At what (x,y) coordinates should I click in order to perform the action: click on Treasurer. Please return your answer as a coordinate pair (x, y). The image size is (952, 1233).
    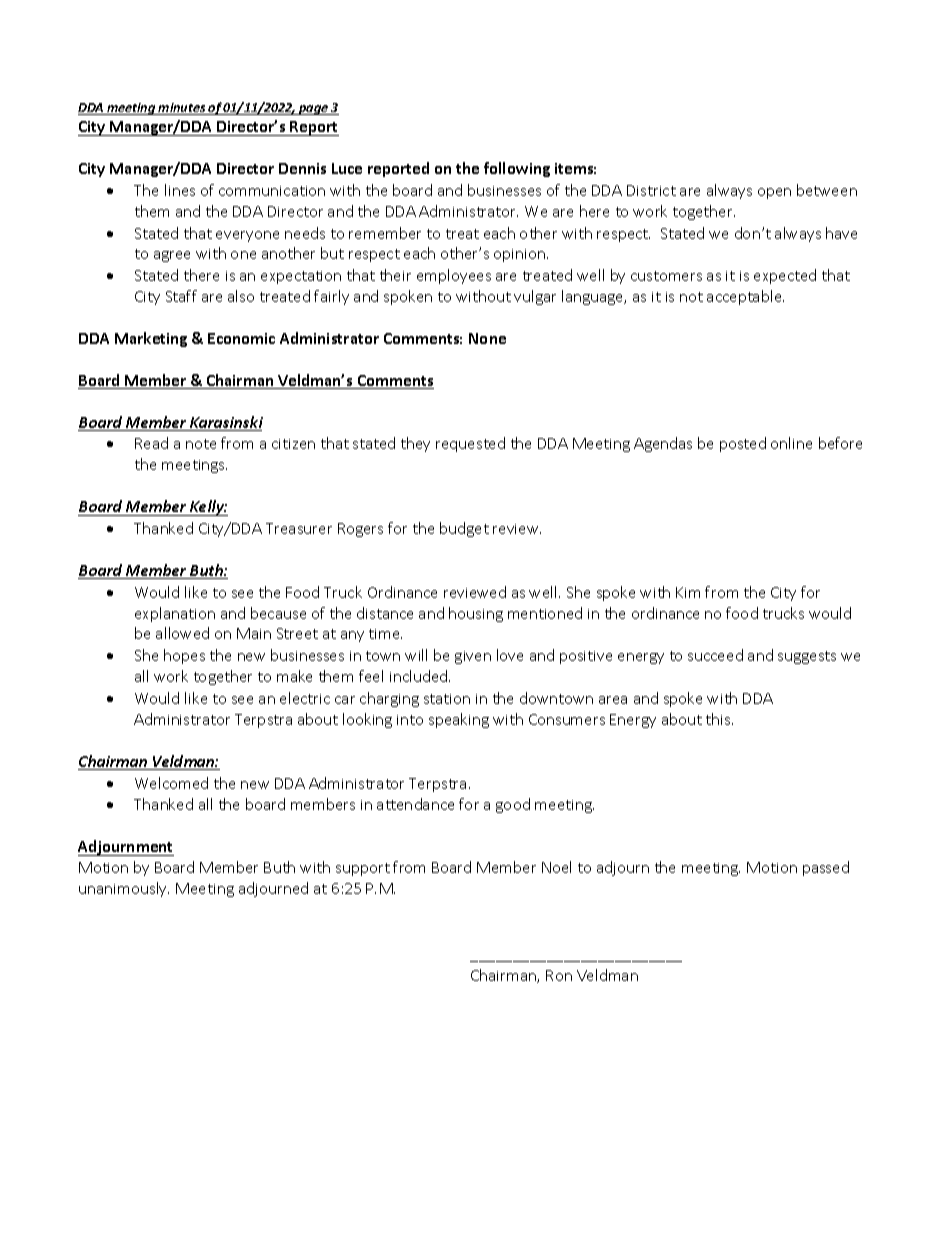
    Looking at the image, I should click on (299, 528).
